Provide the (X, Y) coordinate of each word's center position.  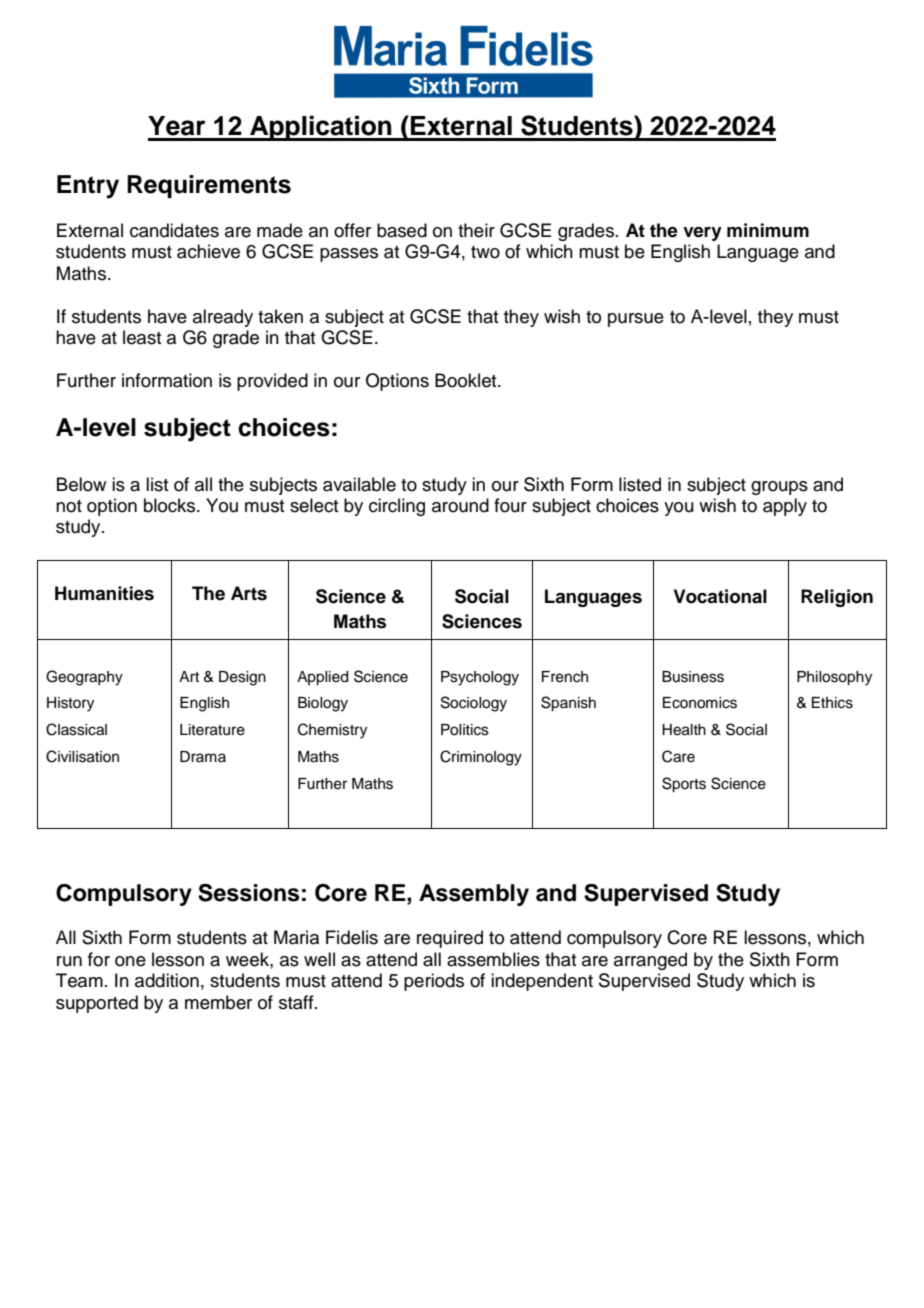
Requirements (209, 186)
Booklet (467, 380)
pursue (636, 320)
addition (167, 980)
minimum (768, 230)
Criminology (481, 758)
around (460, 505)
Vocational (720, 596)
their (476, 230)
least (142, 337)
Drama (203, 756)
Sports (684, 785)
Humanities (104, 593)
